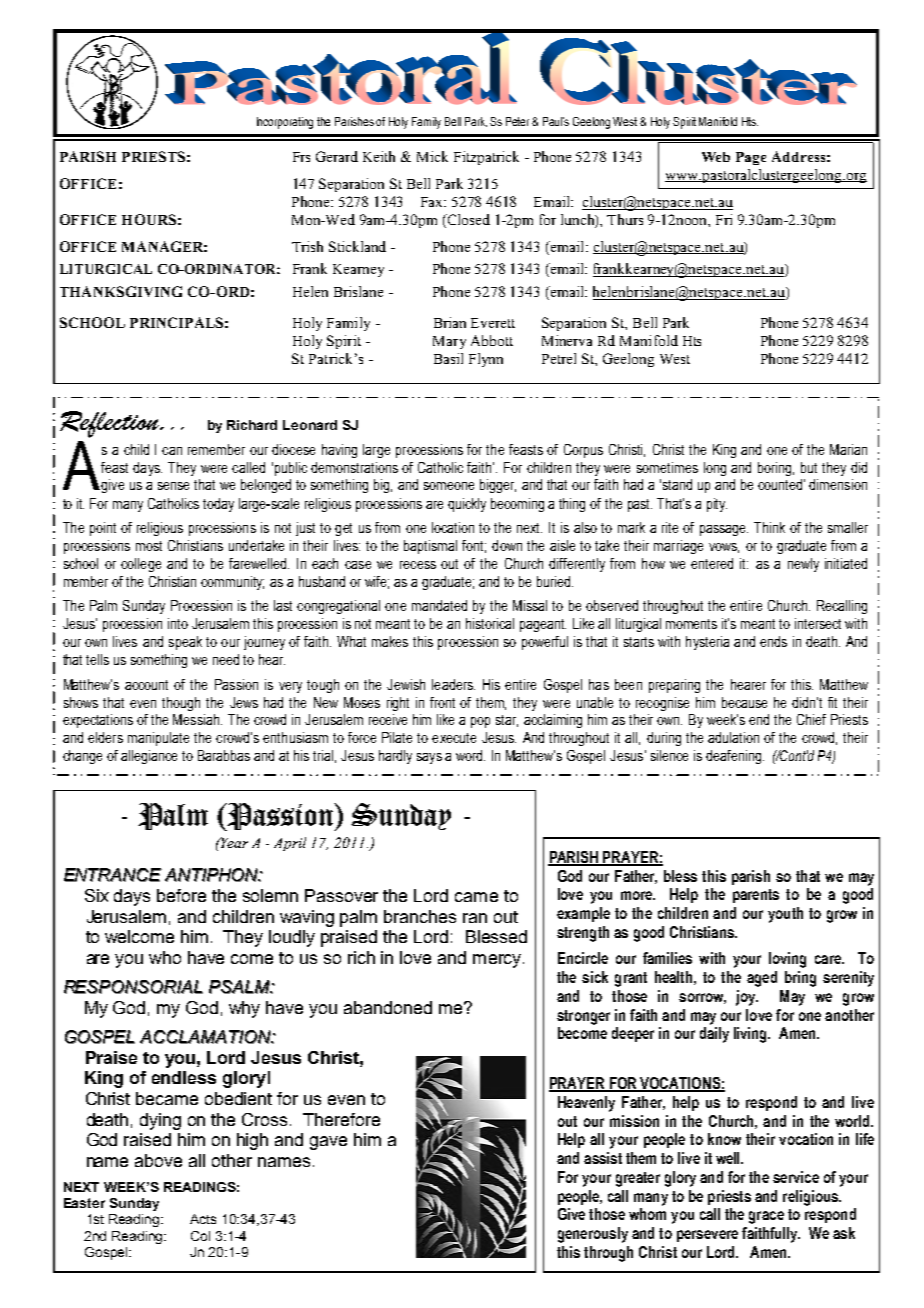 The image size is (924, 1308). What do you see at coordinates (432, 156) in the image?
I see `Mick` at bounding box center [432, 156].
